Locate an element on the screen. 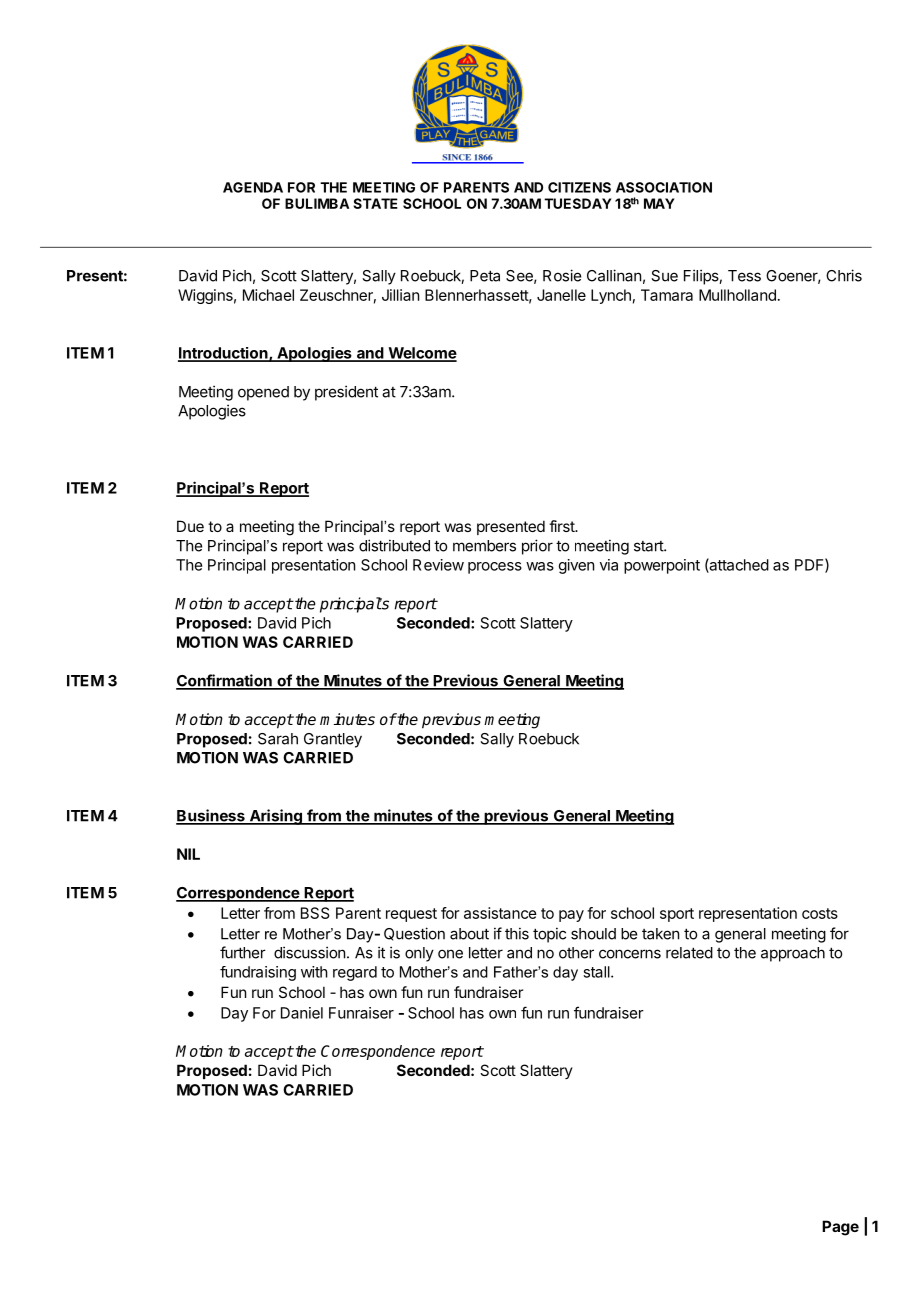  Daniel is located at coordinates (302, 1013).
